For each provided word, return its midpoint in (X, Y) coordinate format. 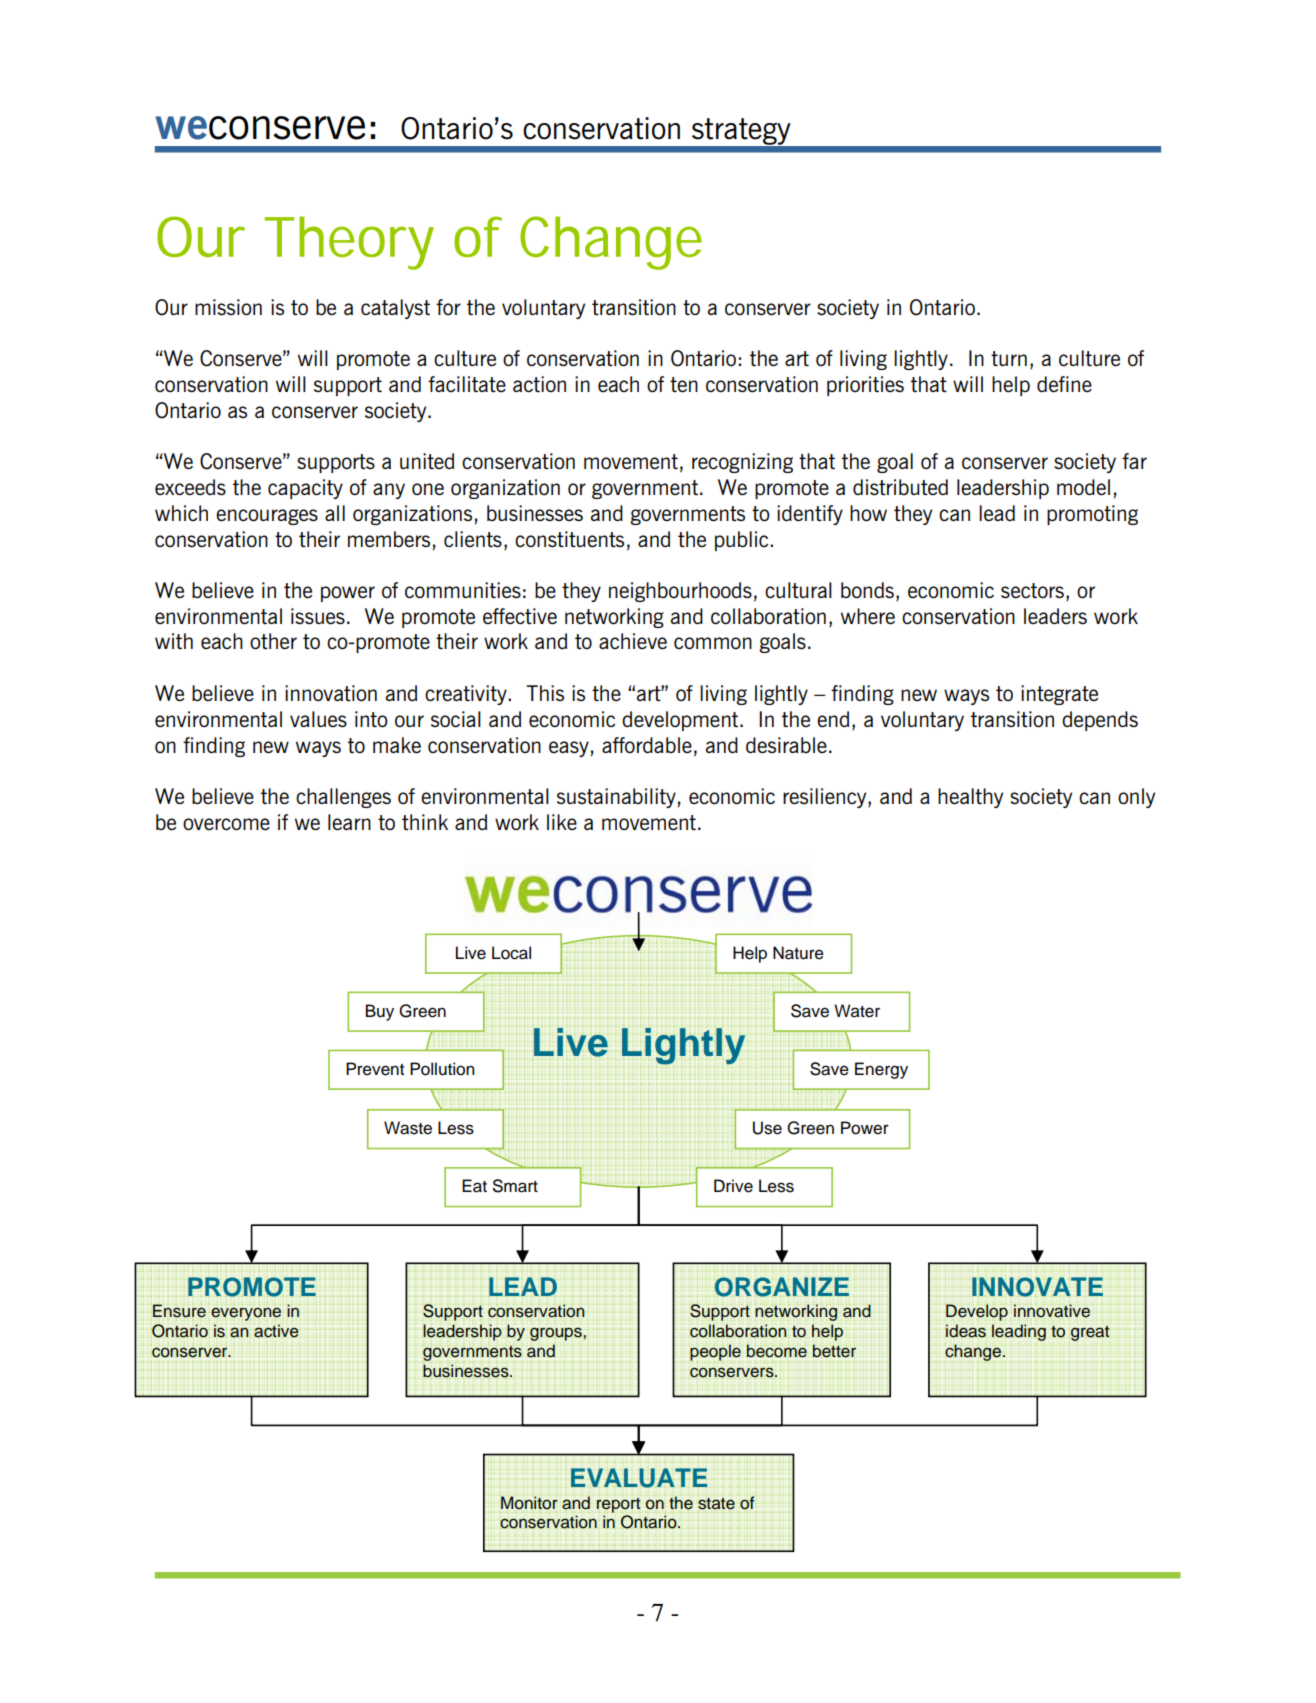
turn (1009, 358)
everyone (246, 1314)
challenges (343, 798)
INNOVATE (1037, 1287)
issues (318, 616)
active (276, 1331)
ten (684, 384)
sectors (1032, 590)
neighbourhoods (680, 592)
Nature (798, 953)
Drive (733, 1186)
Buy (380, 1012)
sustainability (616, 798)
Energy (881, 1070)
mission (228, 307)
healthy (970, 798)
